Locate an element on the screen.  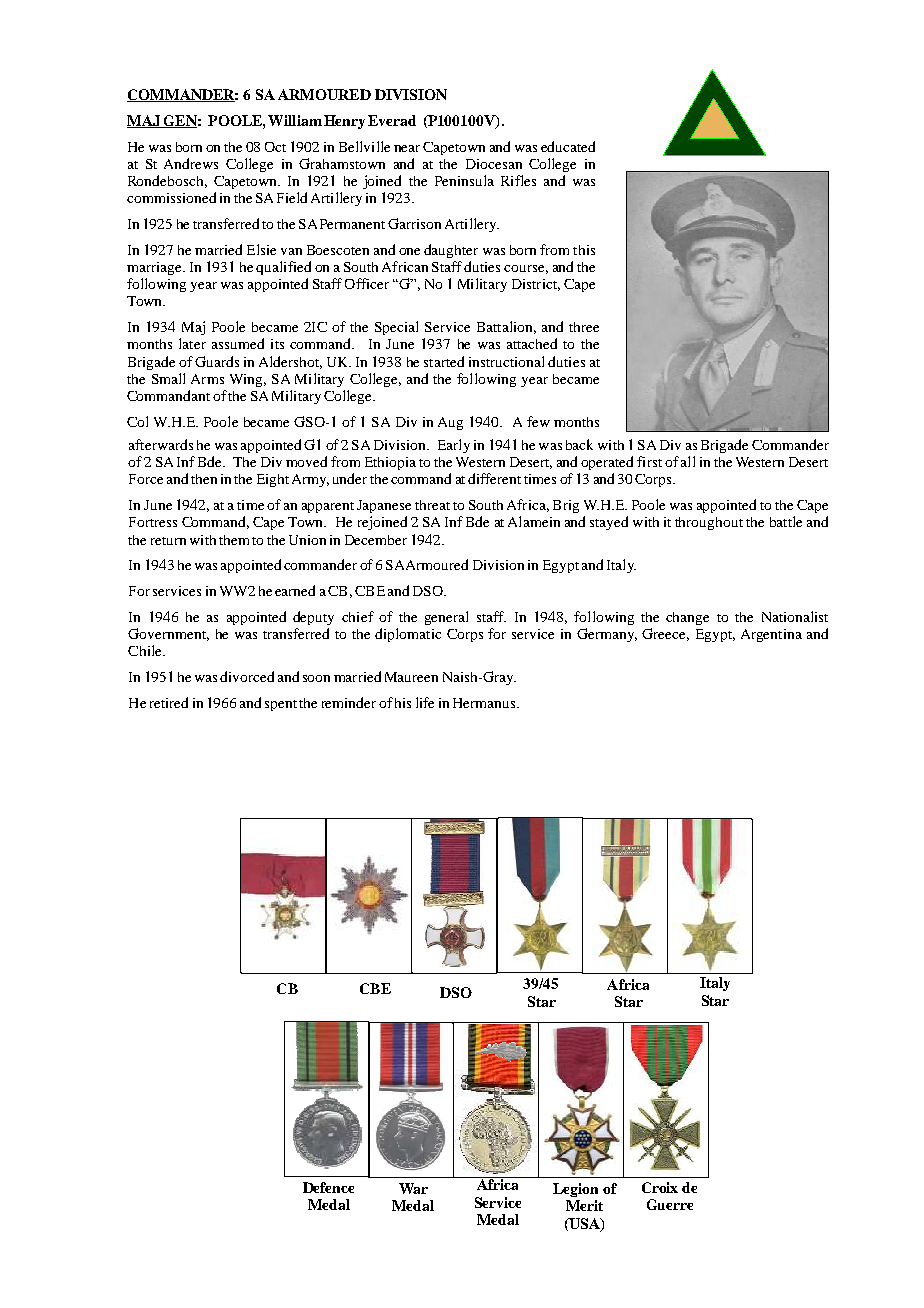
educated is located at coordinates (568, 146).
